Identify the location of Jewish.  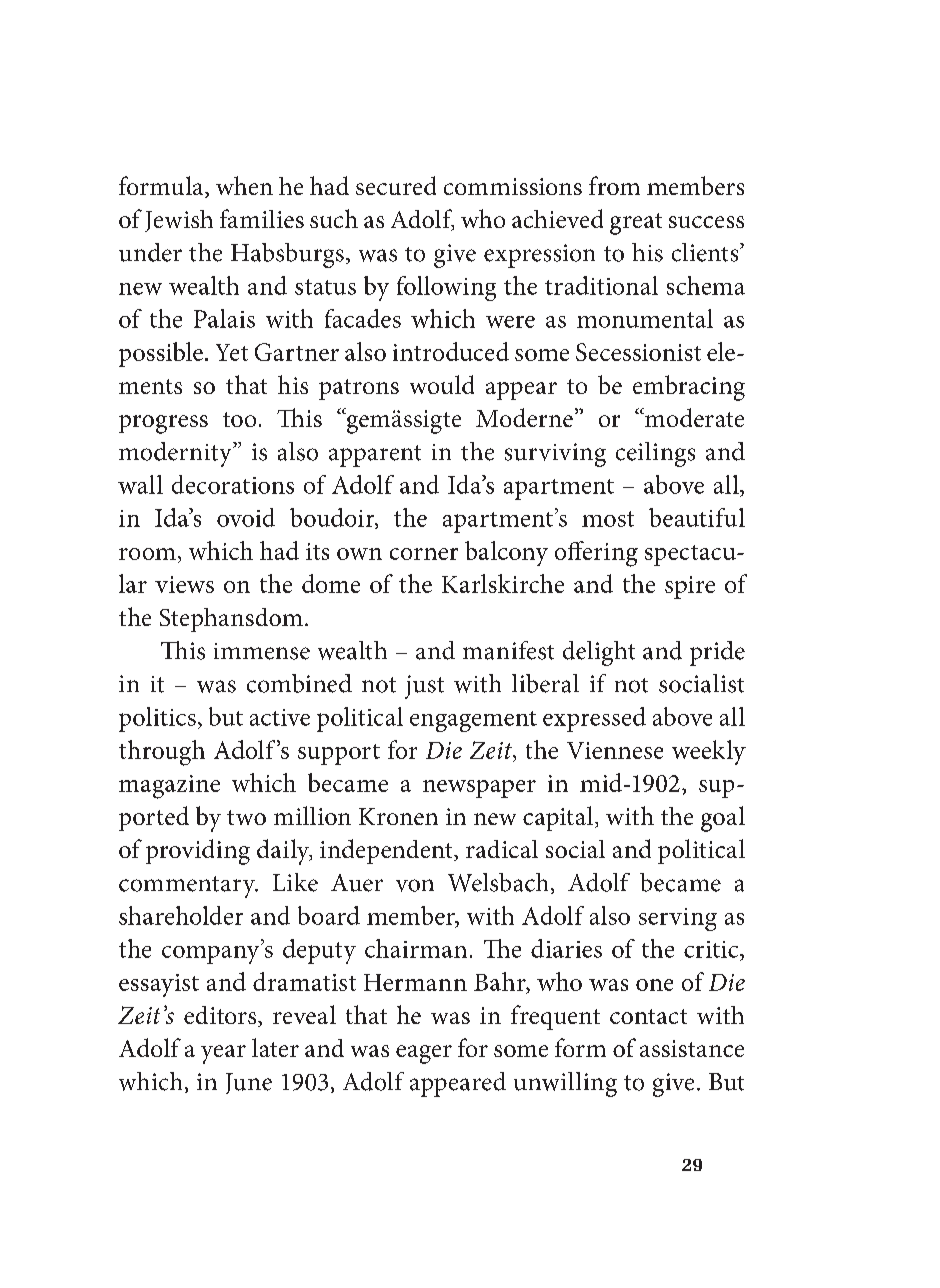
(179, 221).
